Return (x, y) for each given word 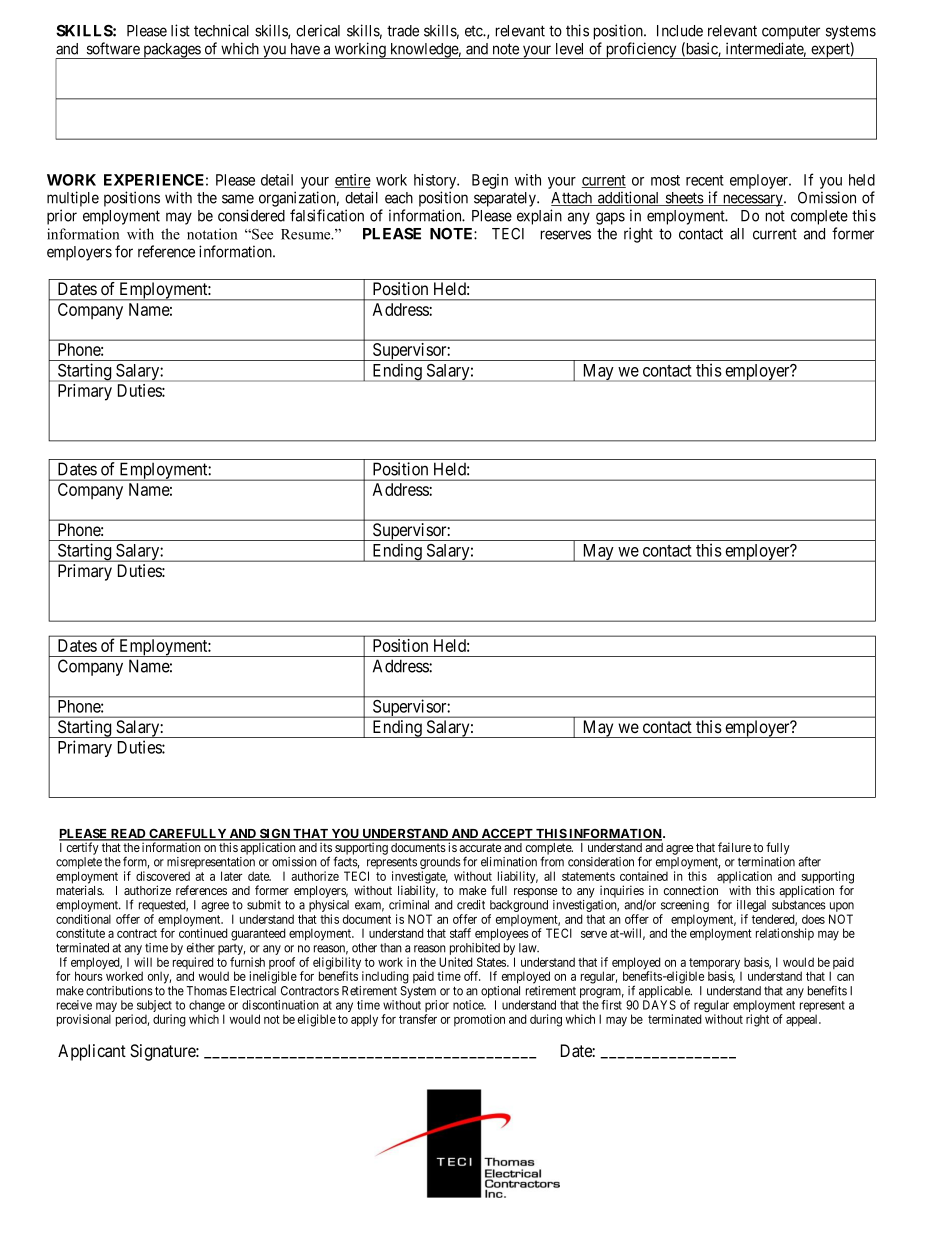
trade (403, 31)
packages (171, 51)
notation (212, 234)
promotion (479, 1020)
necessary (753, 200)
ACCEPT (507, 834)
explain (539, 217)
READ (128, 835)
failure (734, 847)
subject (154, 1007)
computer (791, 32)
